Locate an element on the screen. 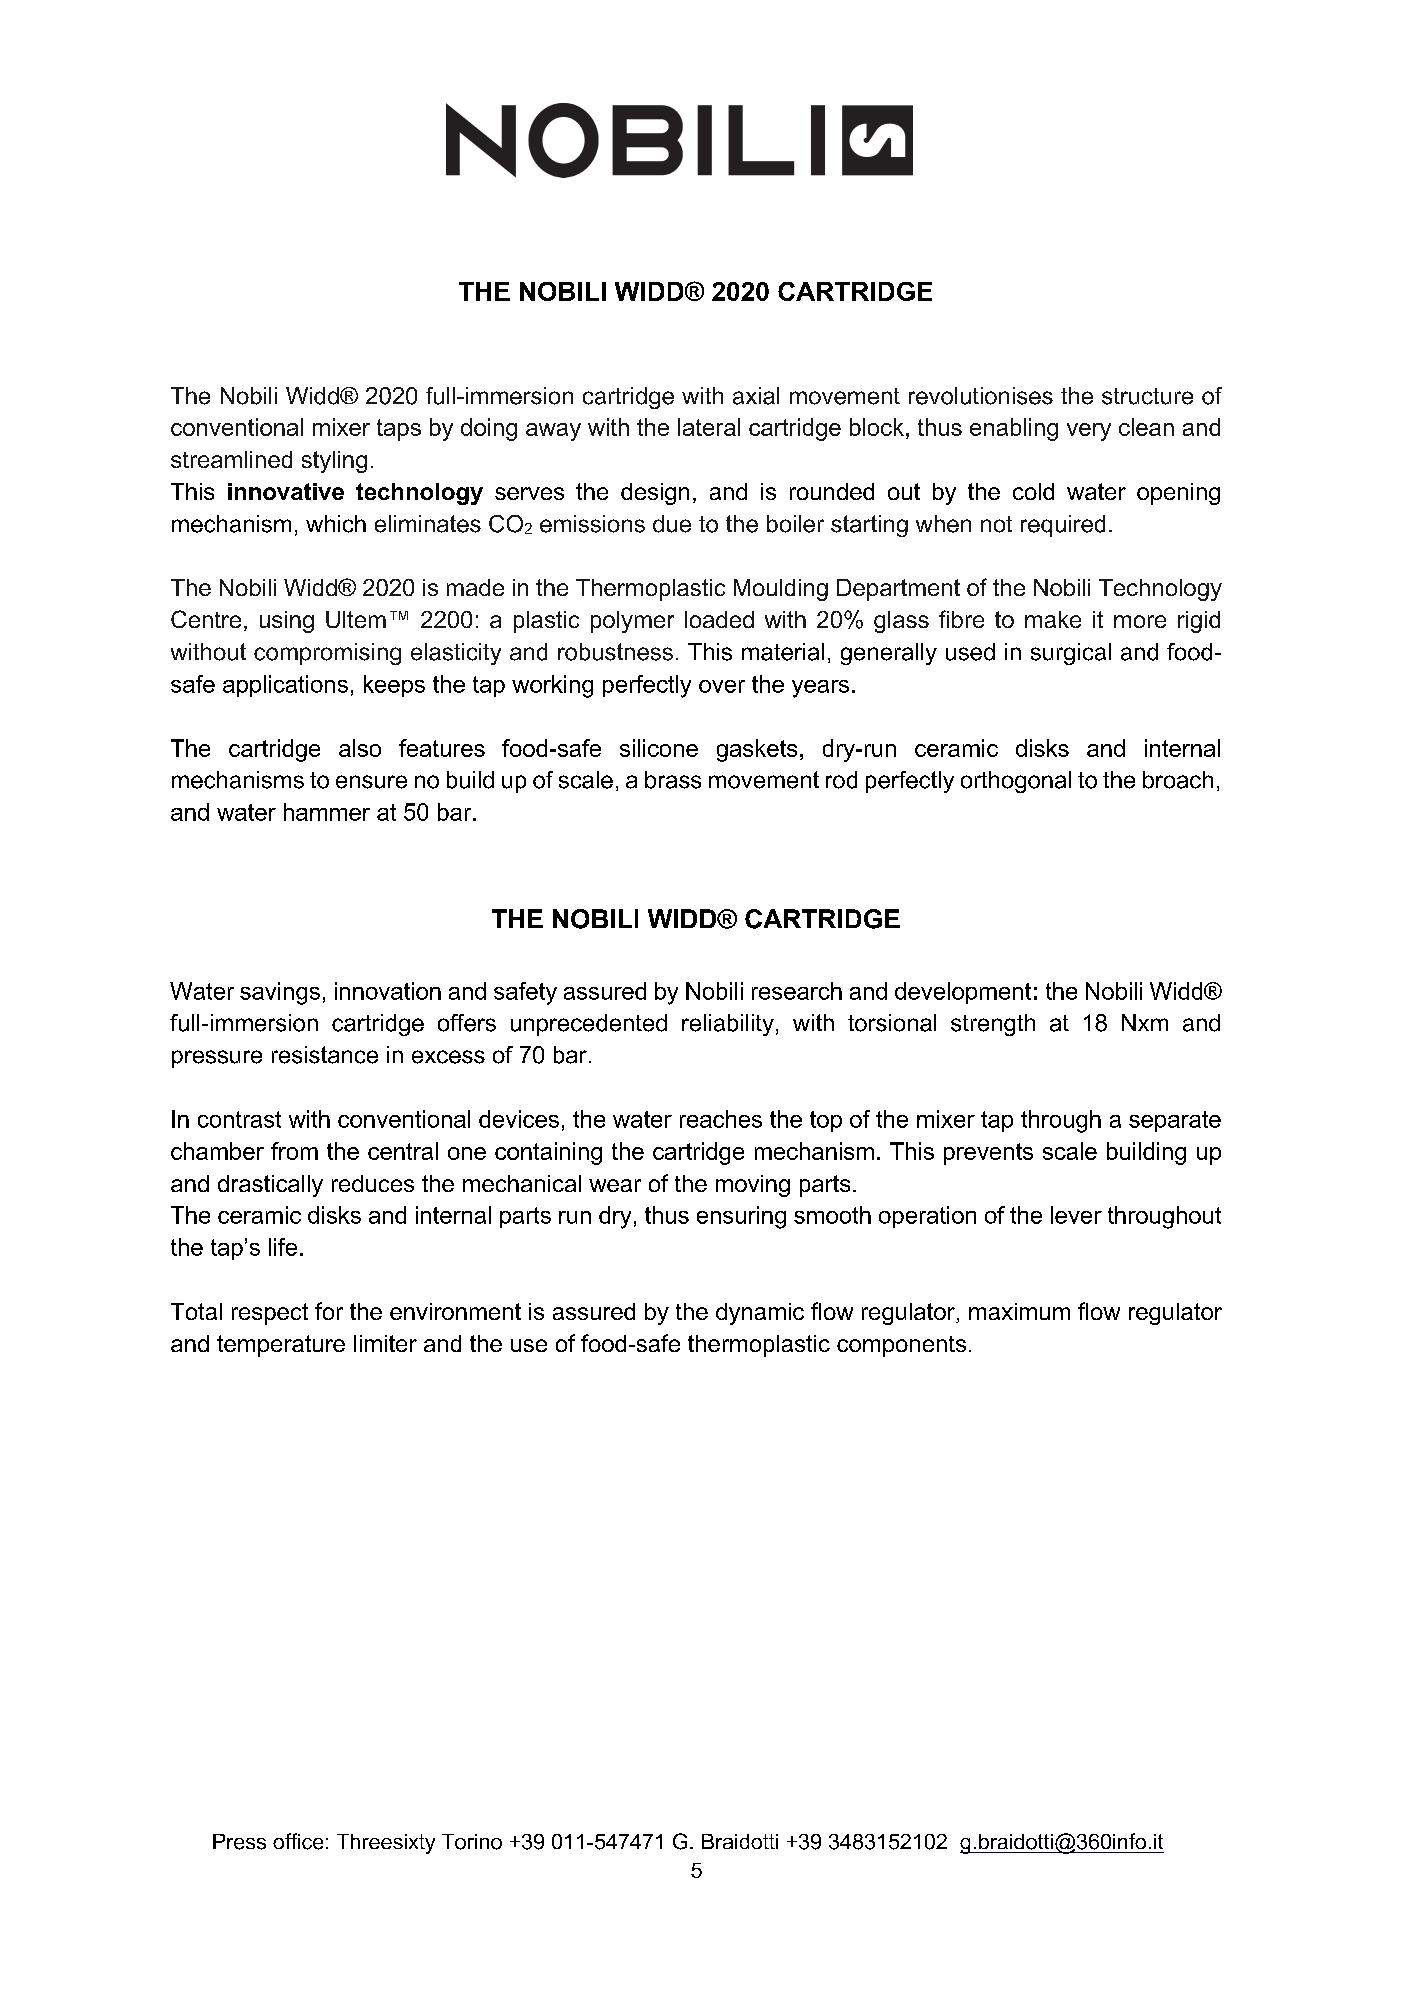  temperature is located at coordinates (281, 1346).
